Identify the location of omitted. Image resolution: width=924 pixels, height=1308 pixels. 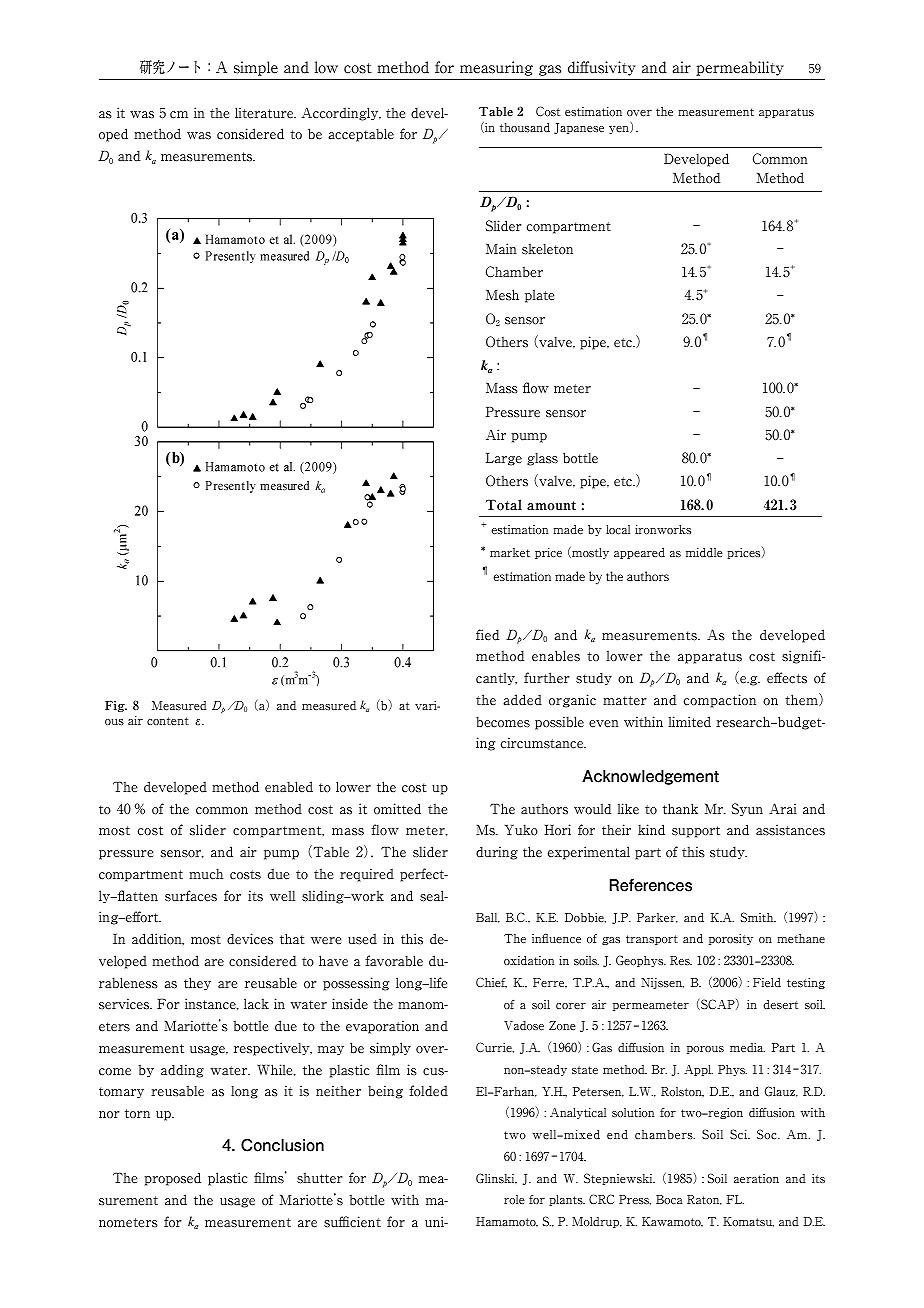
(397, 809).
